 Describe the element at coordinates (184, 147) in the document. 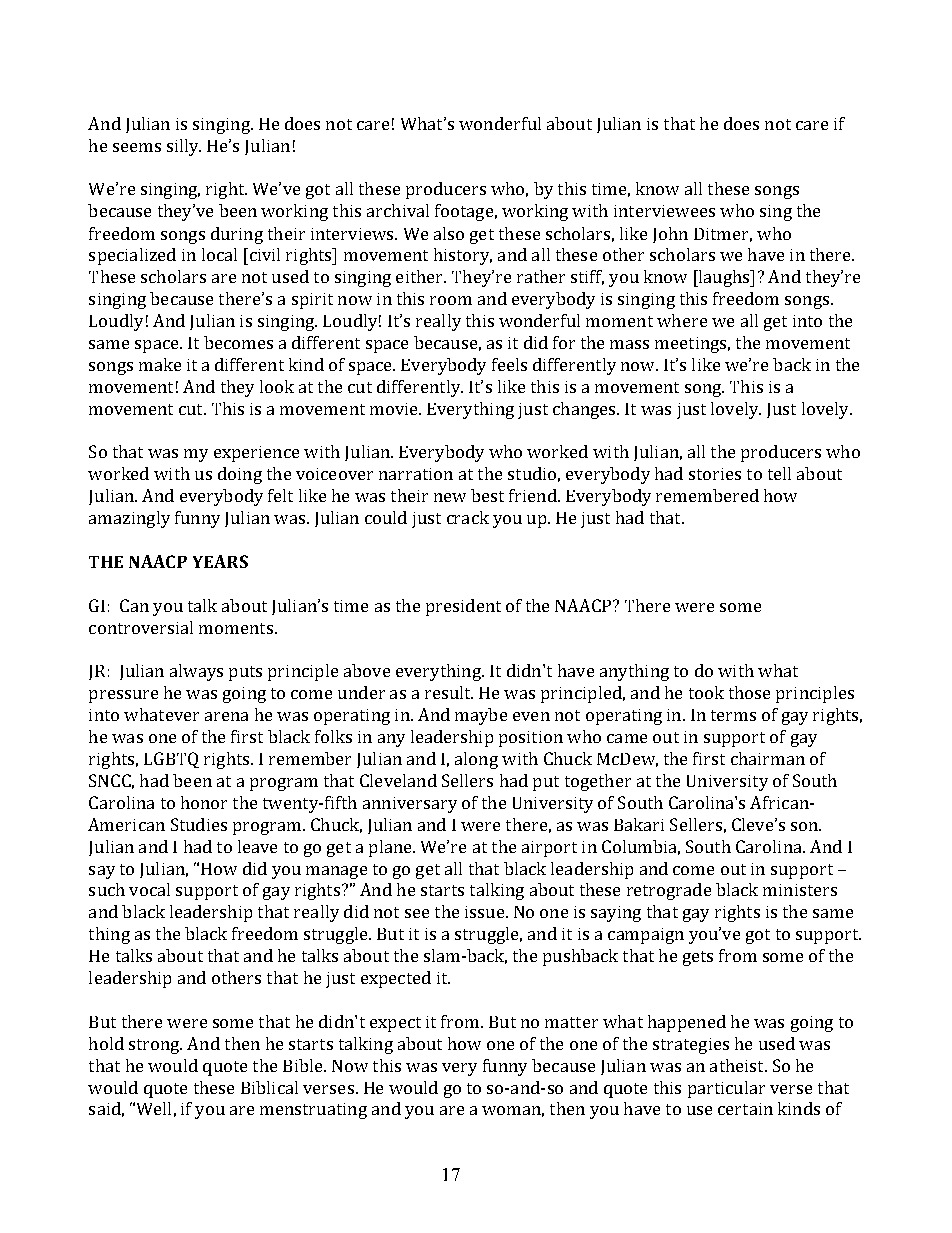

I see `silly` at that location.
